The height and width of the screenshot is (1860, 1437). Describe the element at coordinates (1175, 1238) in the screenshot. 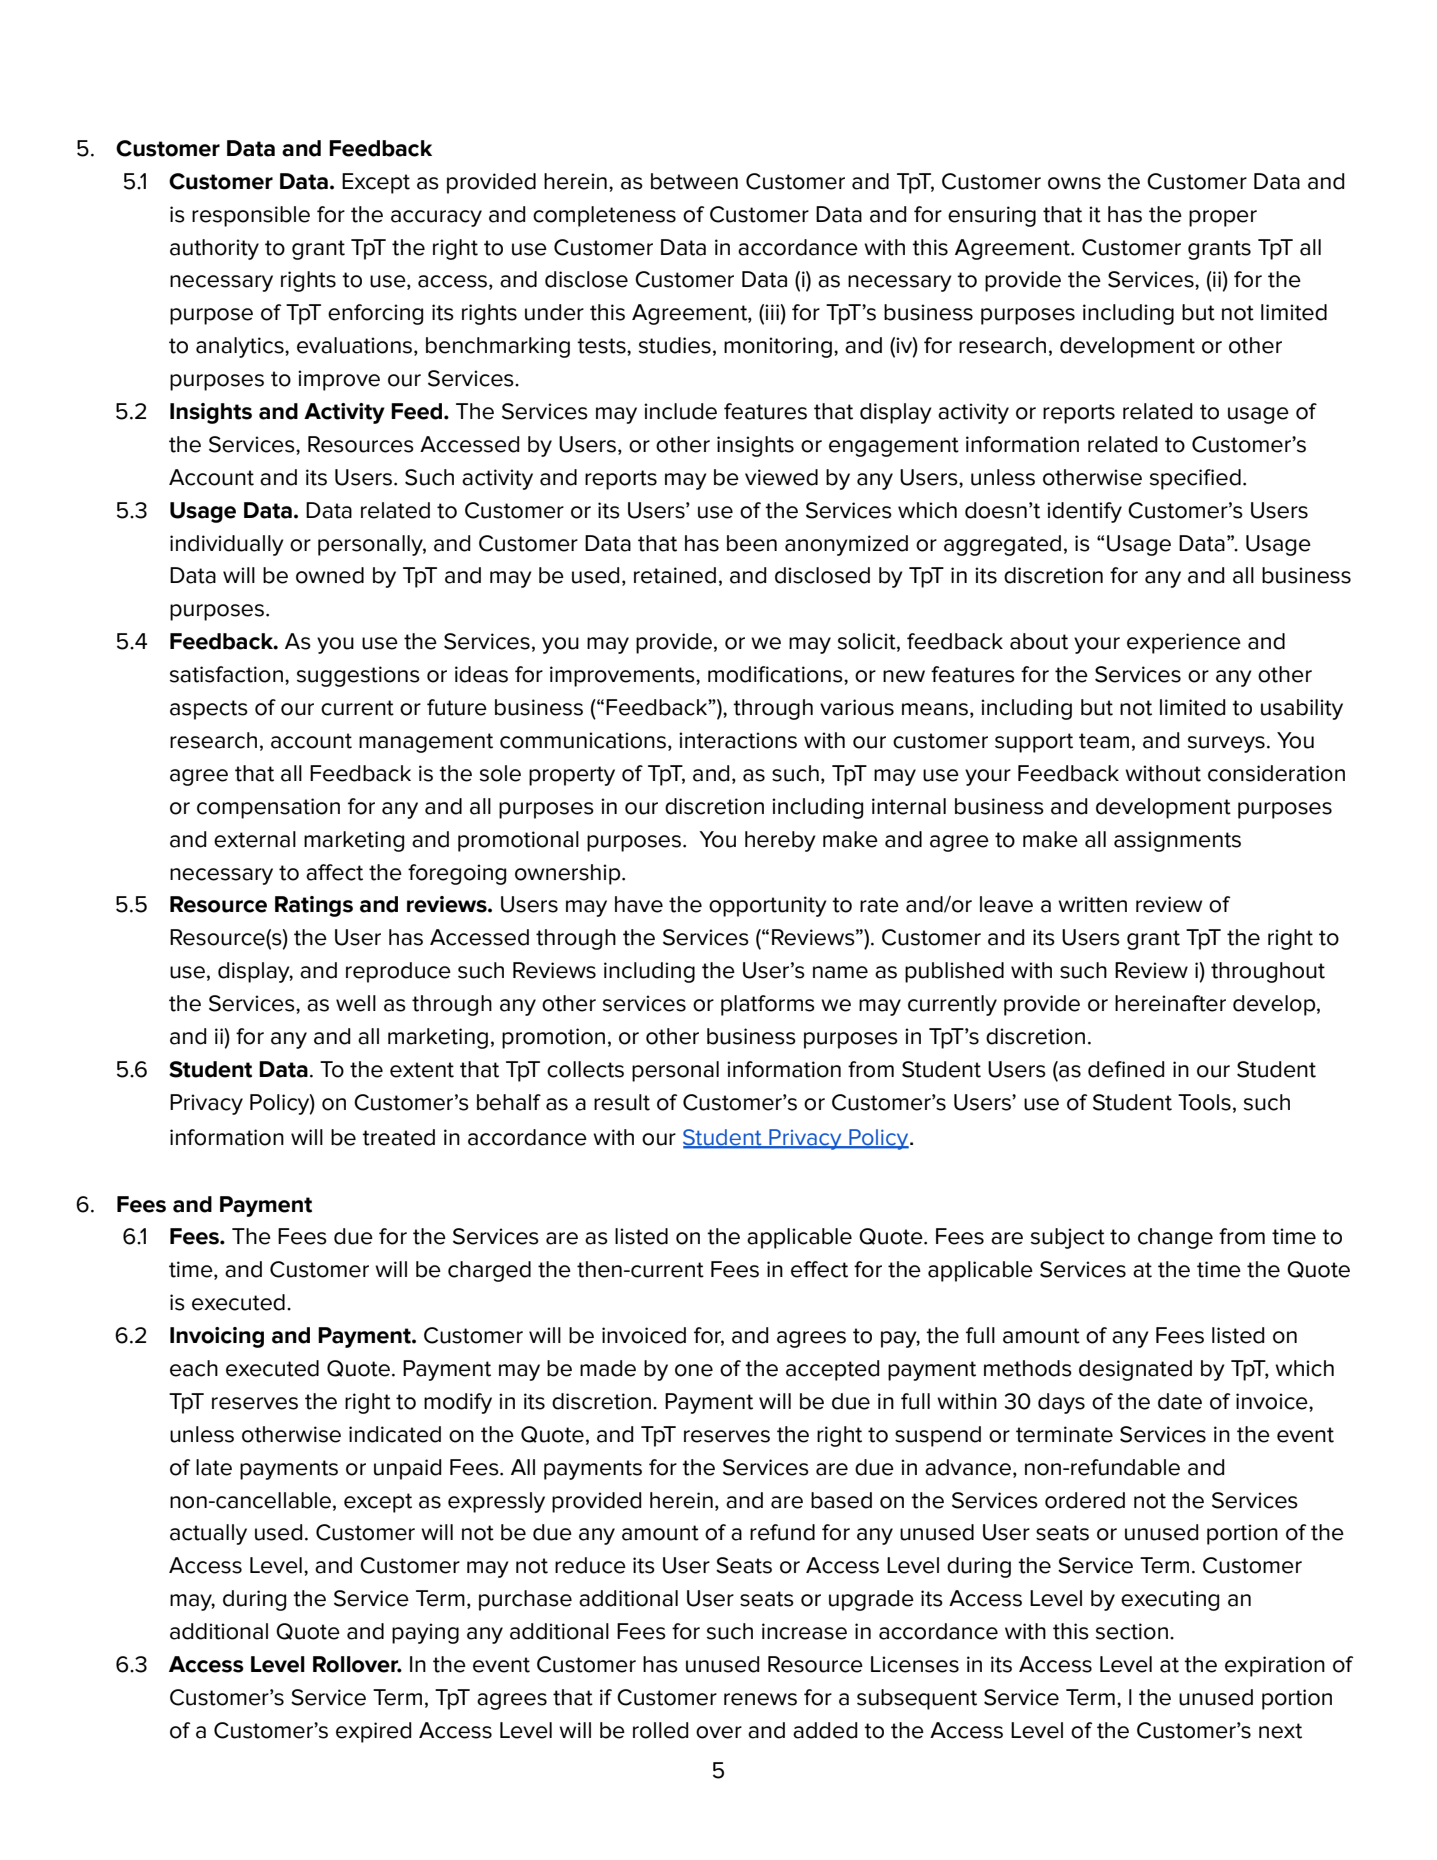

I see `change` at that location.
